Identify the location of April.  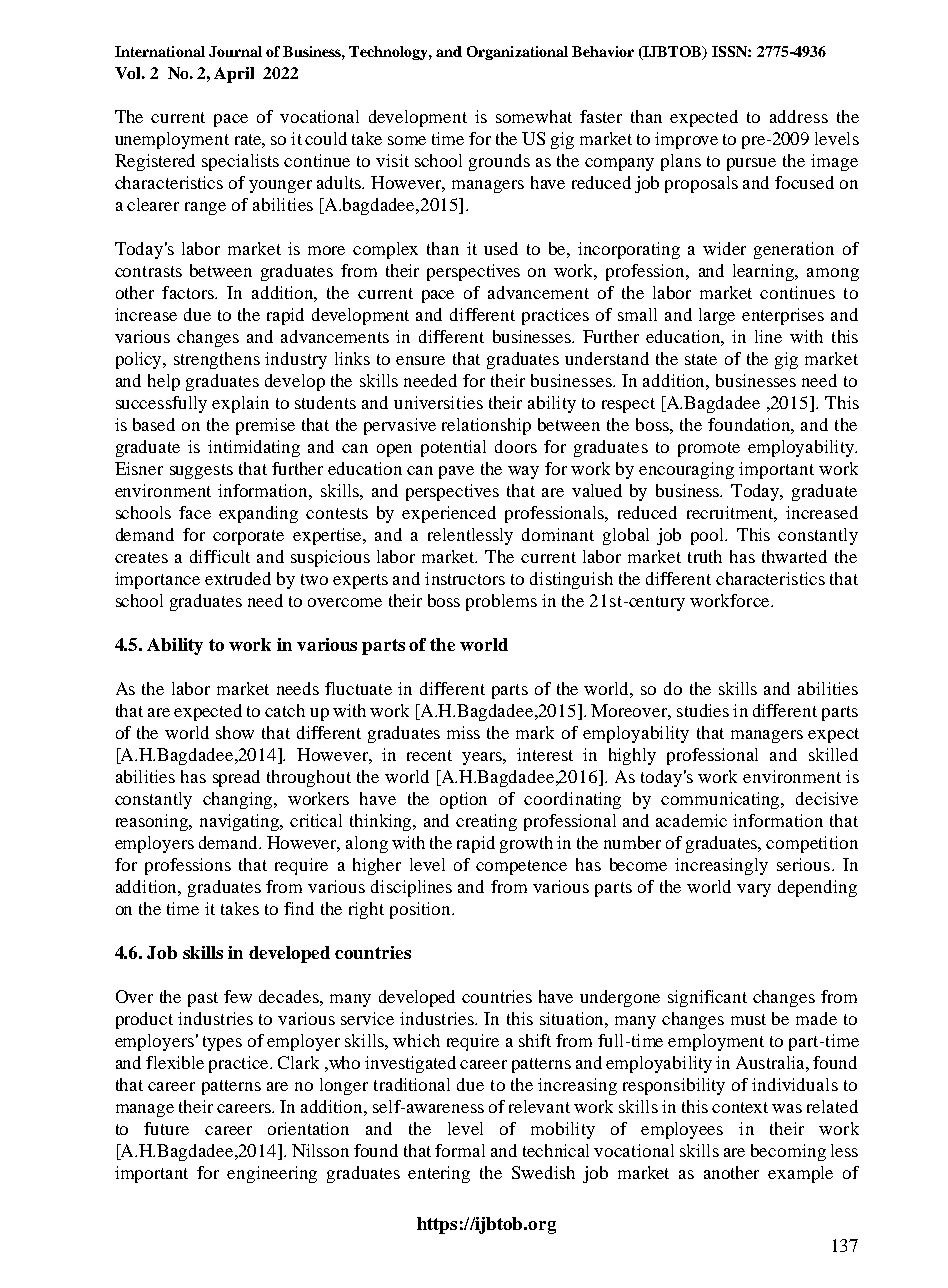
(234, 75).
